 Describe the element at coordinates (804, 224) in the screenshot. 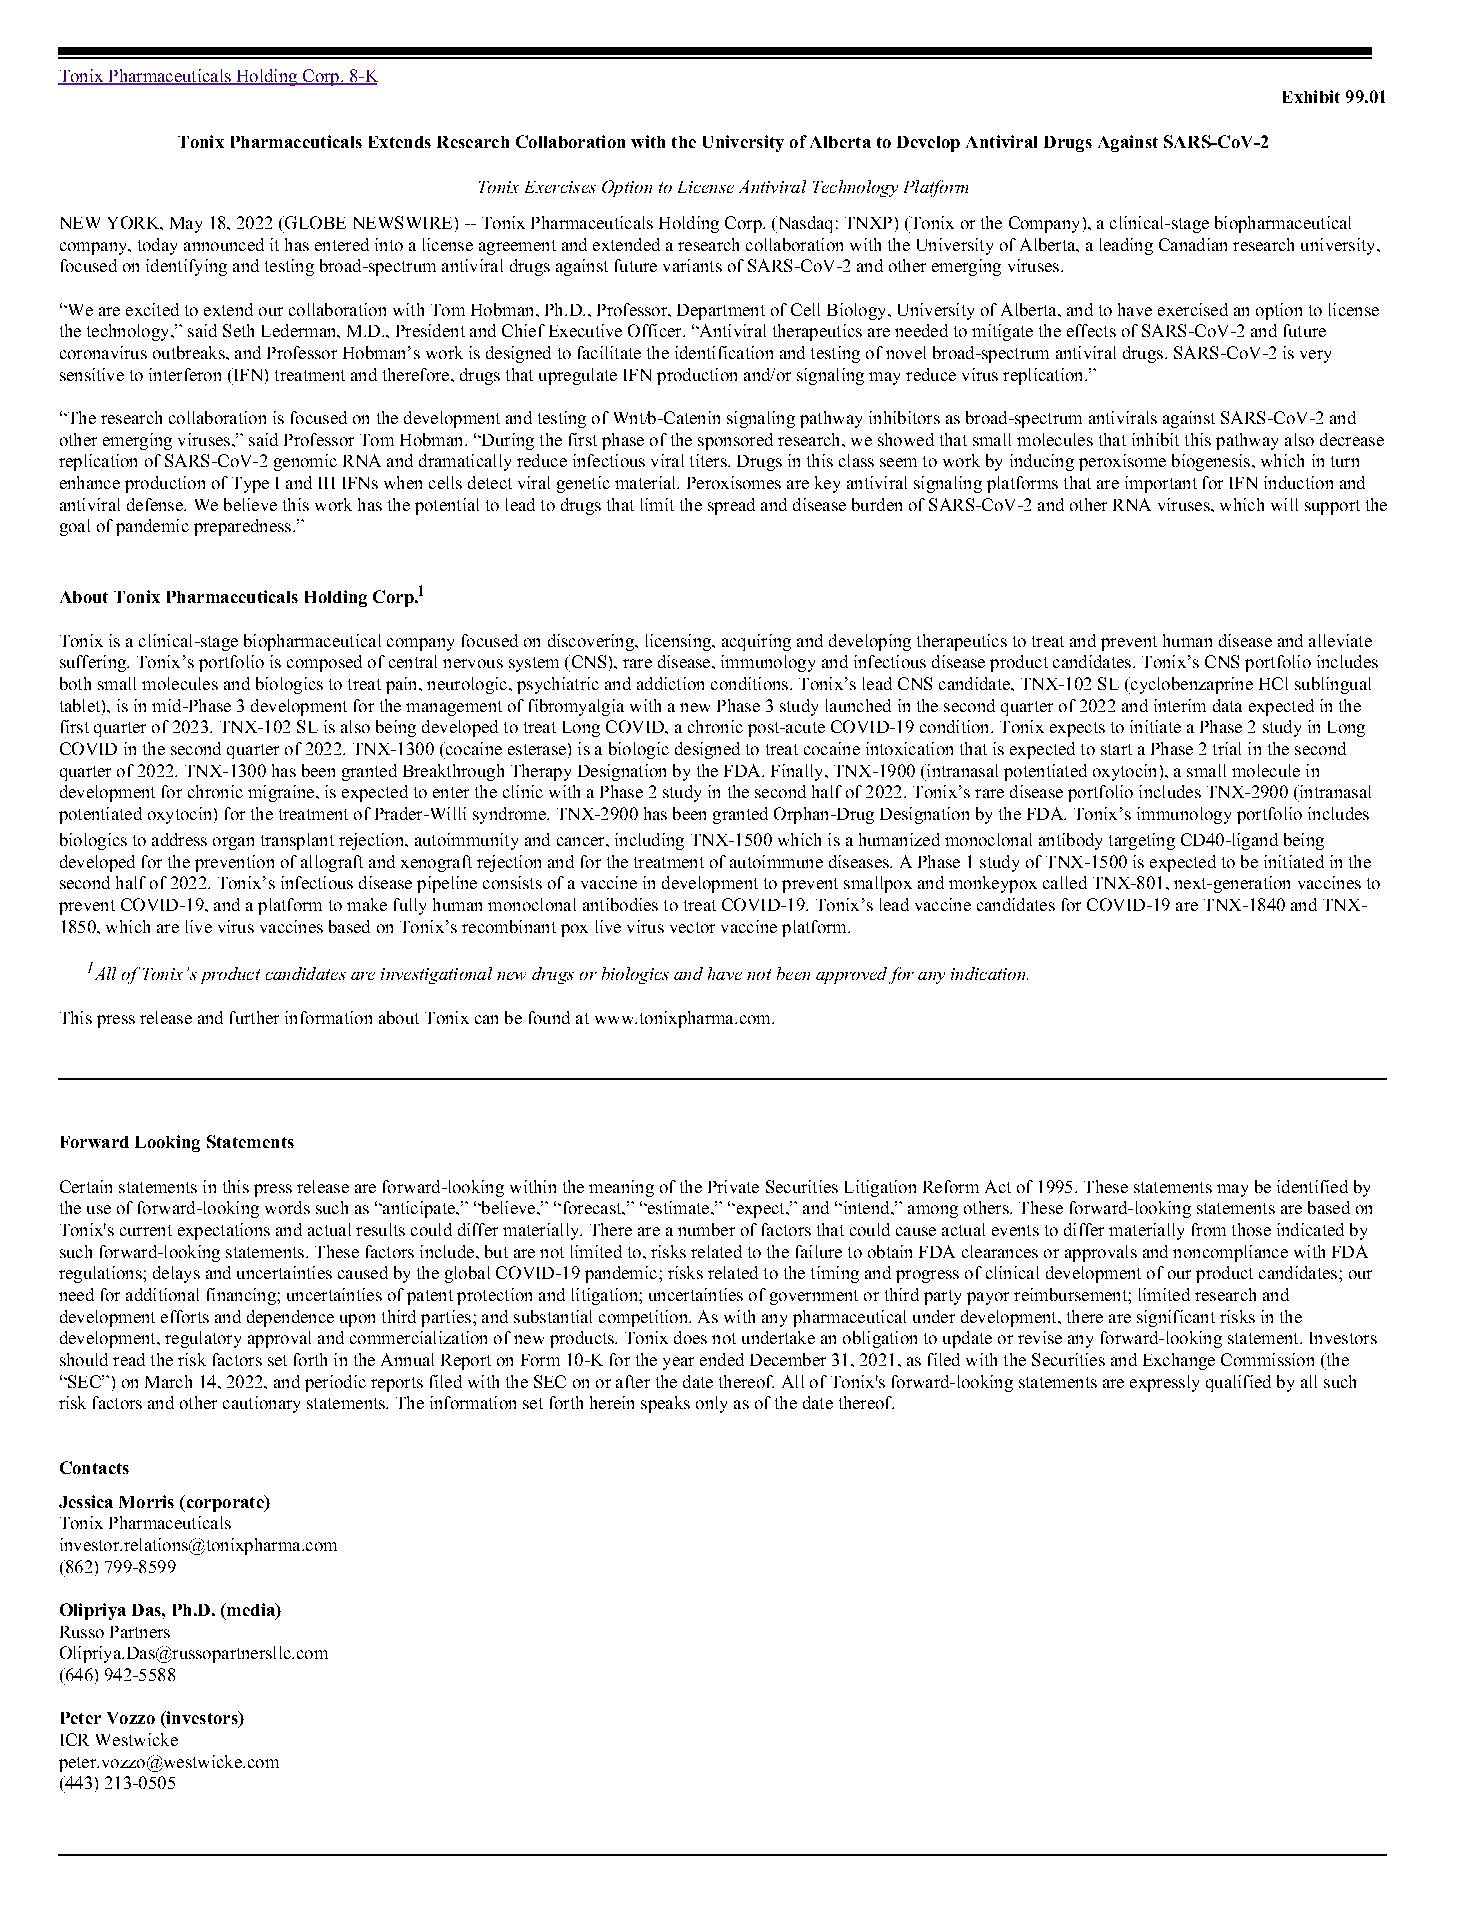

I see `Nasdaq` at that location.
